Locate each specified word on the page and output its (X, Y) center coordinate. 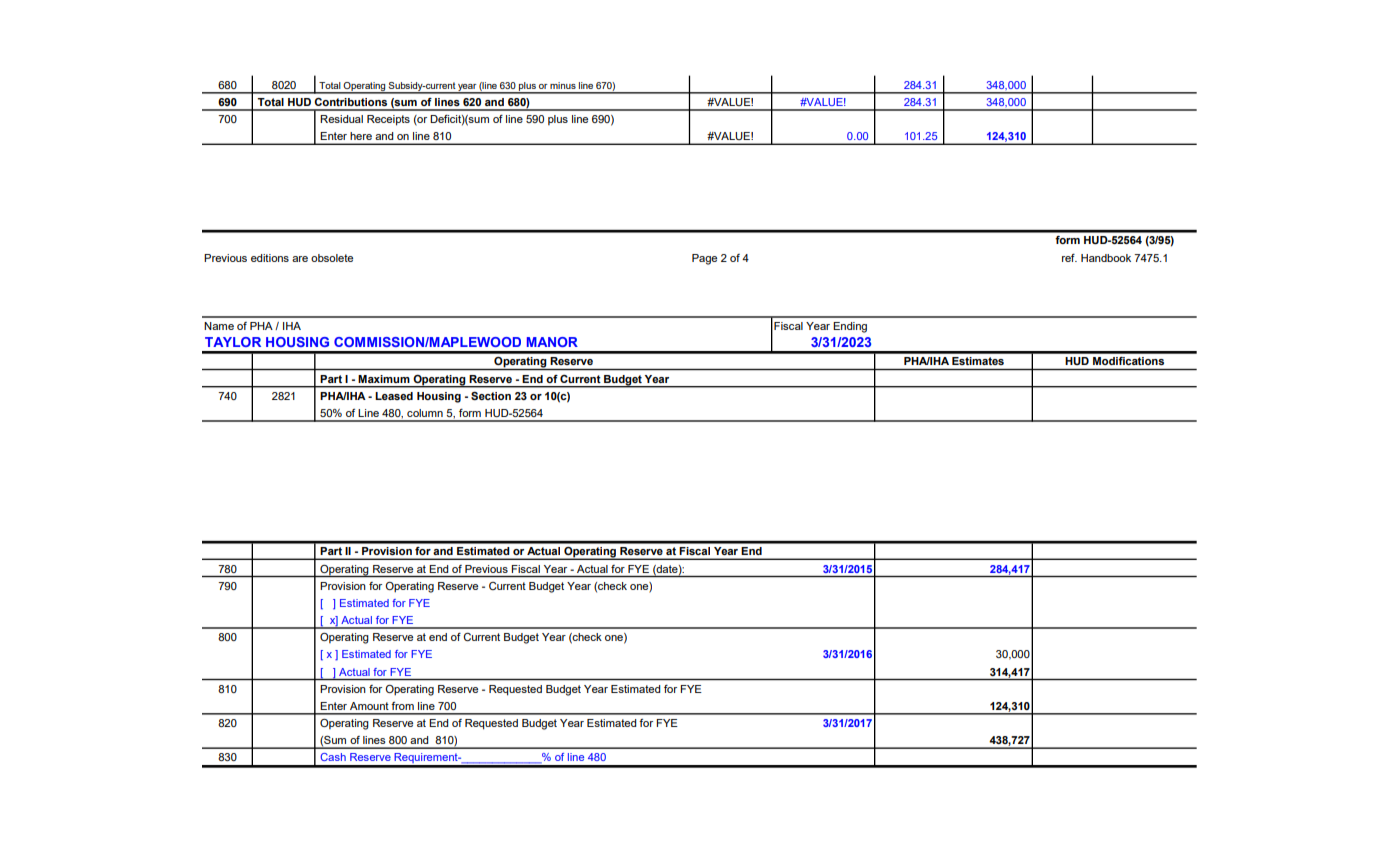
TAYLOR (233, 342)
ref (1069, 258)
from (402, 706)
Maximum (384, 379)
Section (491, 396)
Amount (369, 706)
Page (704, 259)
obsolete (332, 258)
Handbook (1106, 258)
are (300, 259)
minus (563, 85)
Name (219, 326)
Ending (850, 327)
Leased (394, 396)
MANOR (552, 342)
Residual (341, 119)
